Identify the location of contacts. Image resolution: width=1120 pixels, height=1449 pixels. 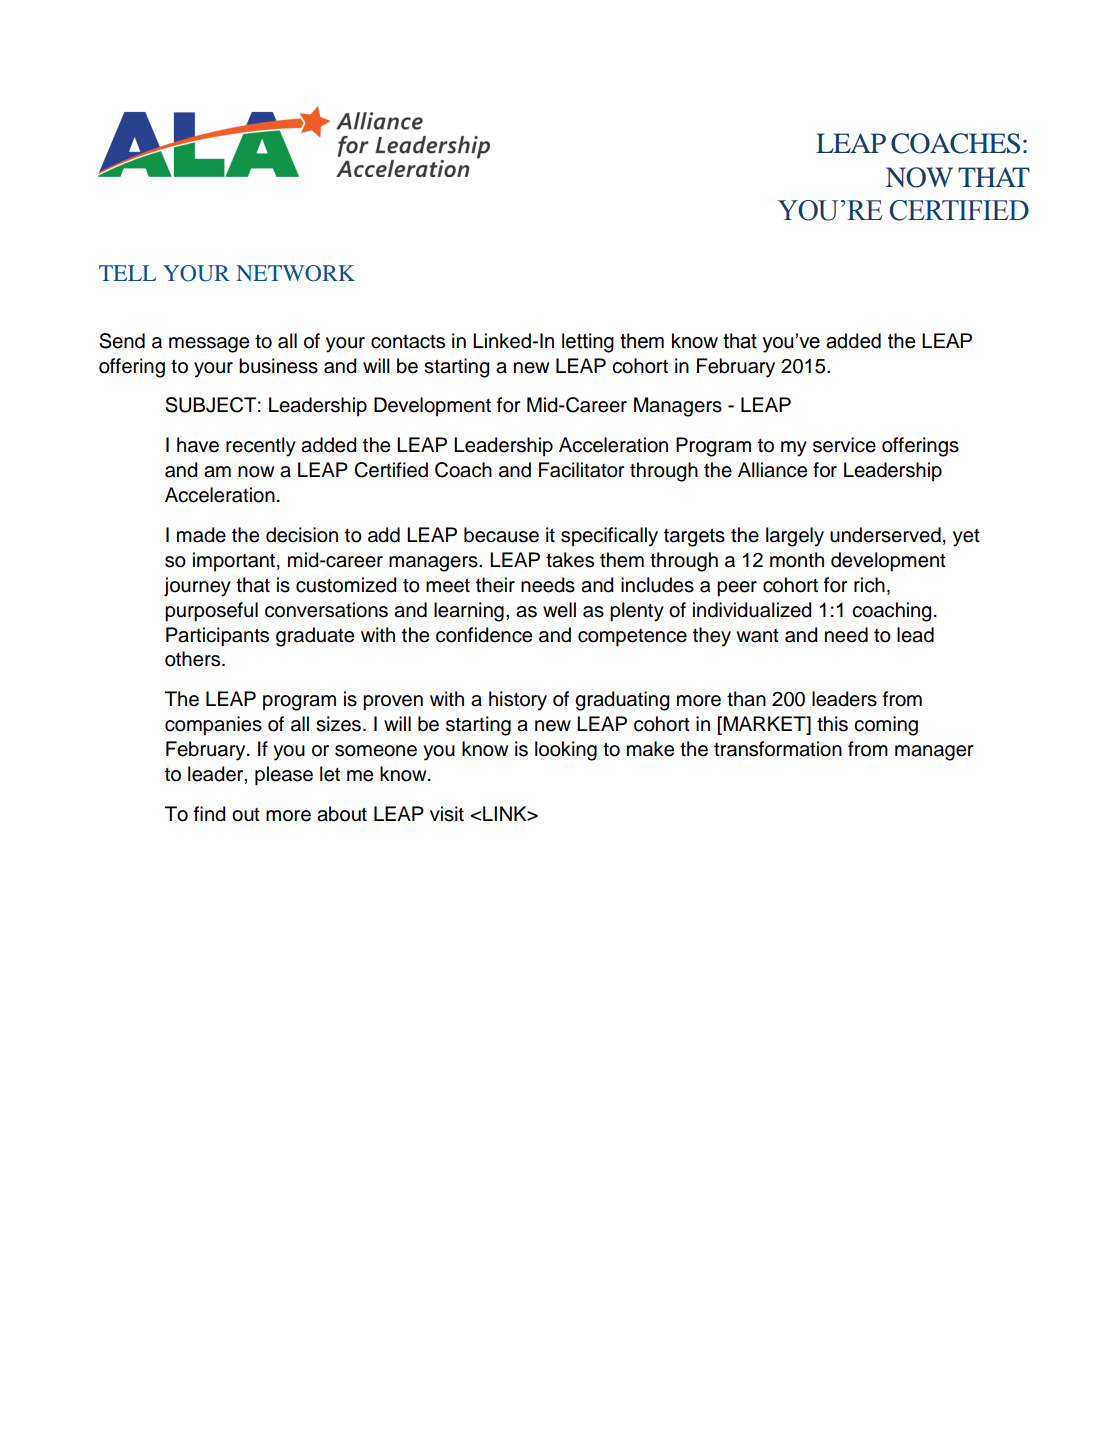
(408, 342).
